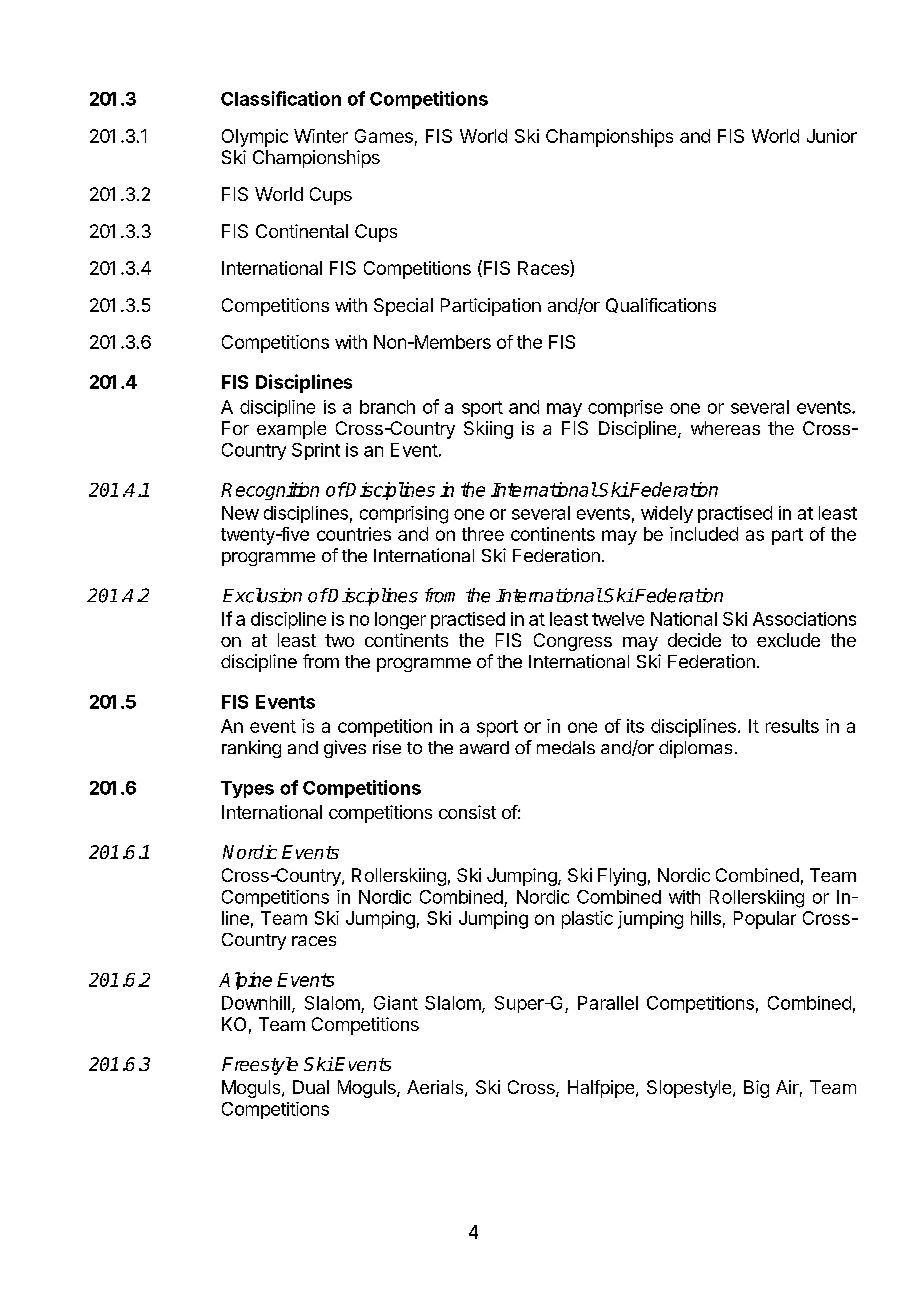 Image resolution: width=924 pixels, height=1308 pixels. What do you see at coordinates (573, 642) in the screenshot?
I see `Congress` at bounding box center [573, 642].
